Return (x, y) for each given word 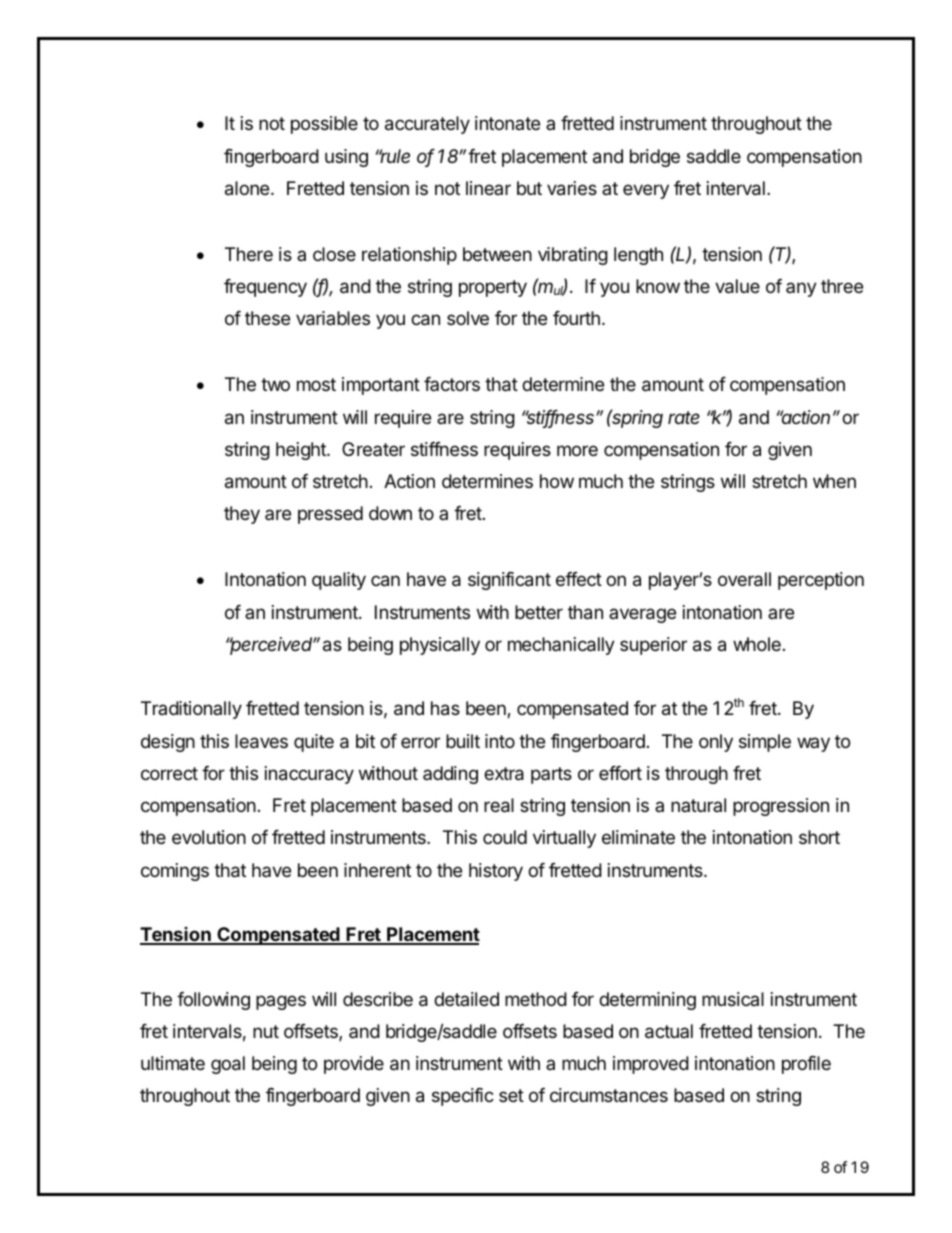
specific (463, 1097)
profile (806, 1065)
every (646, 191)
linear (488, 188)
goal (228, 1065)
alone (248, 188)
